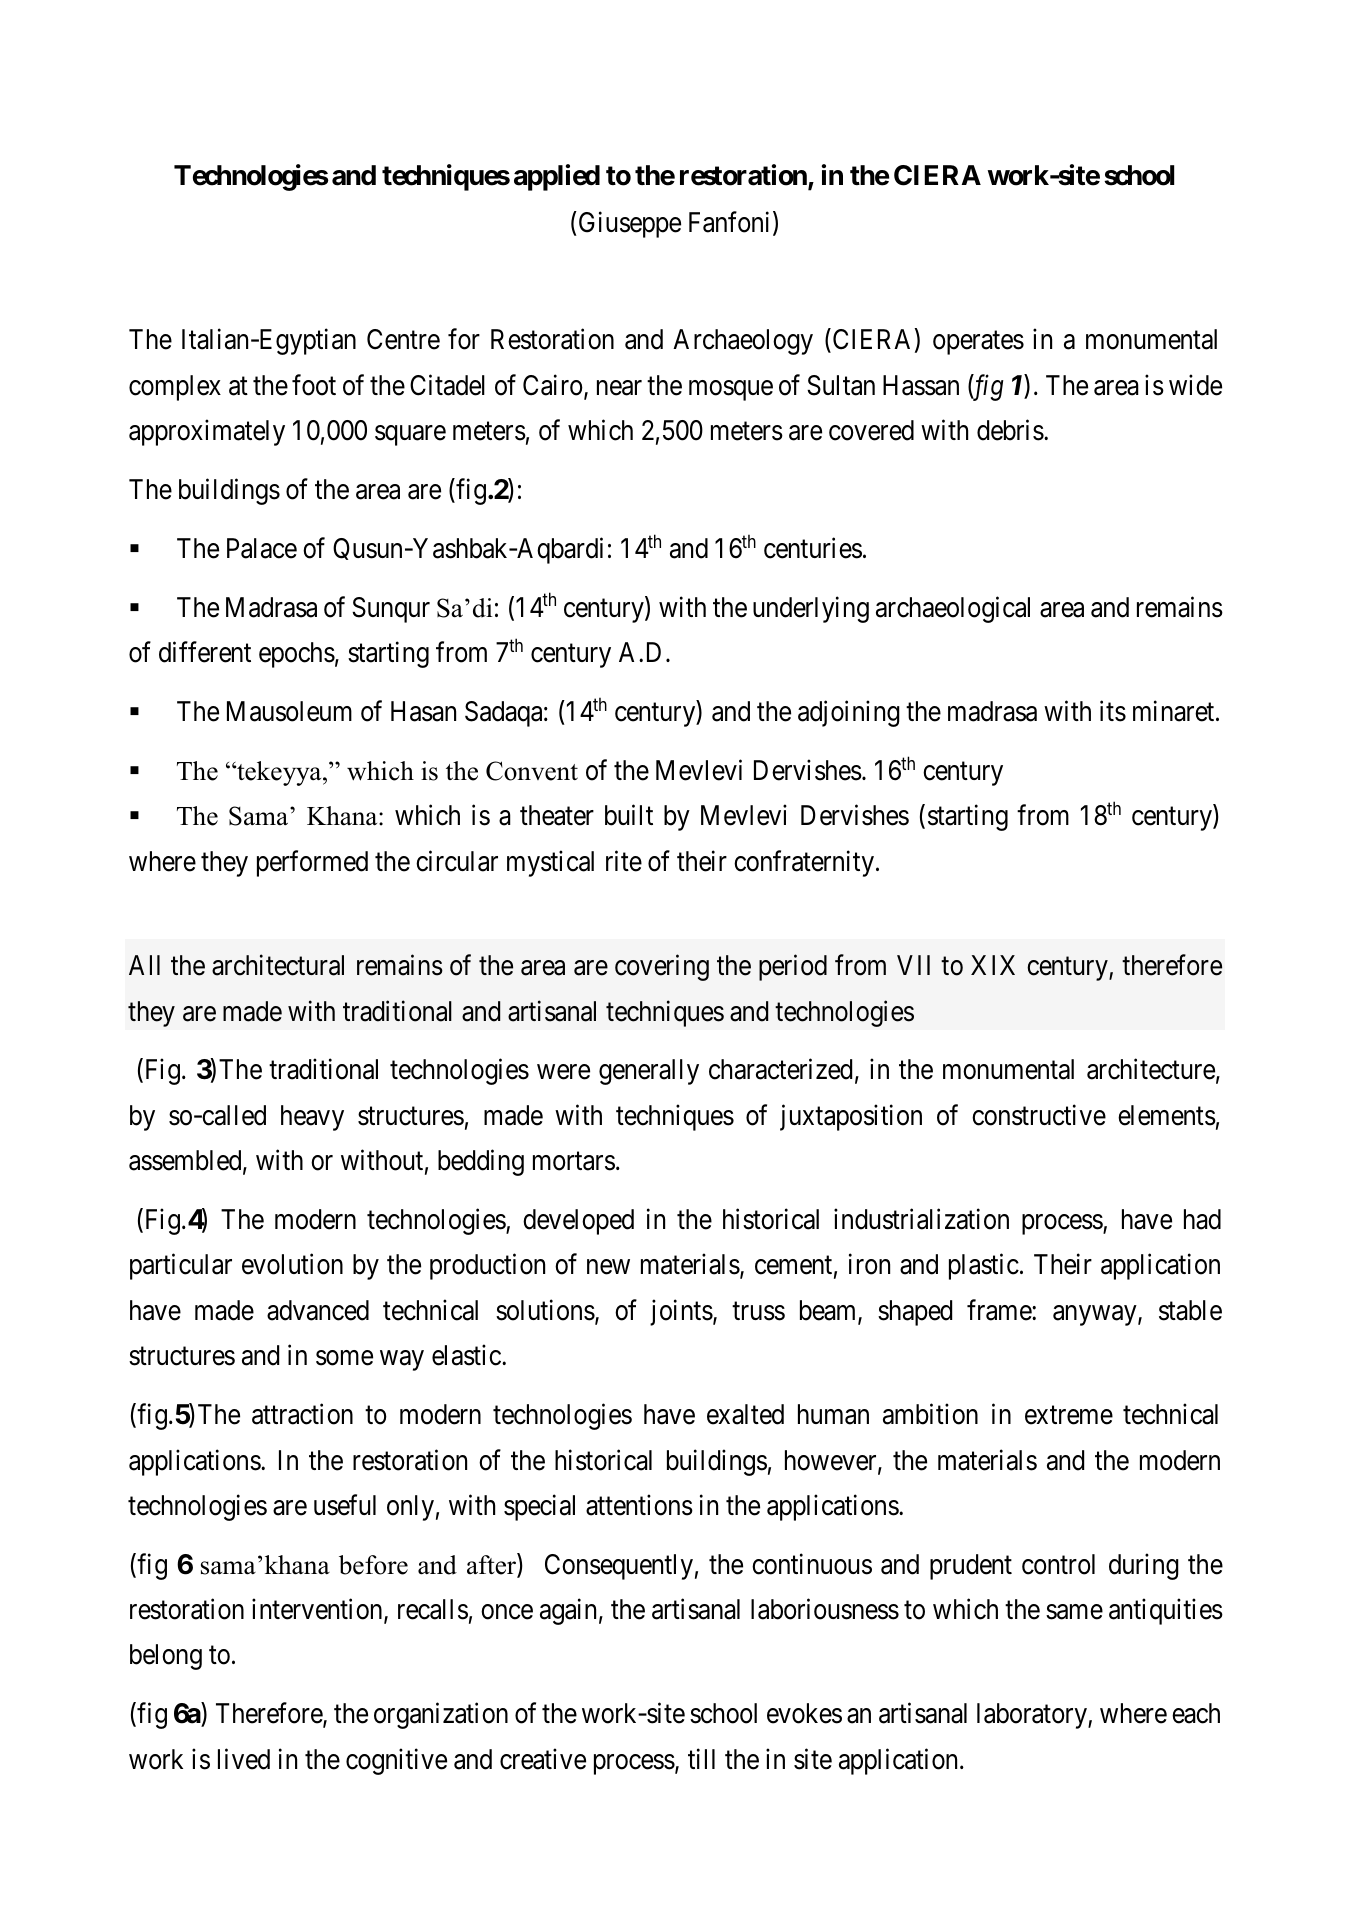  What do you see at coordinates (403, 339) in the document?
I see `Centre` at bounding box center [403, 339].
